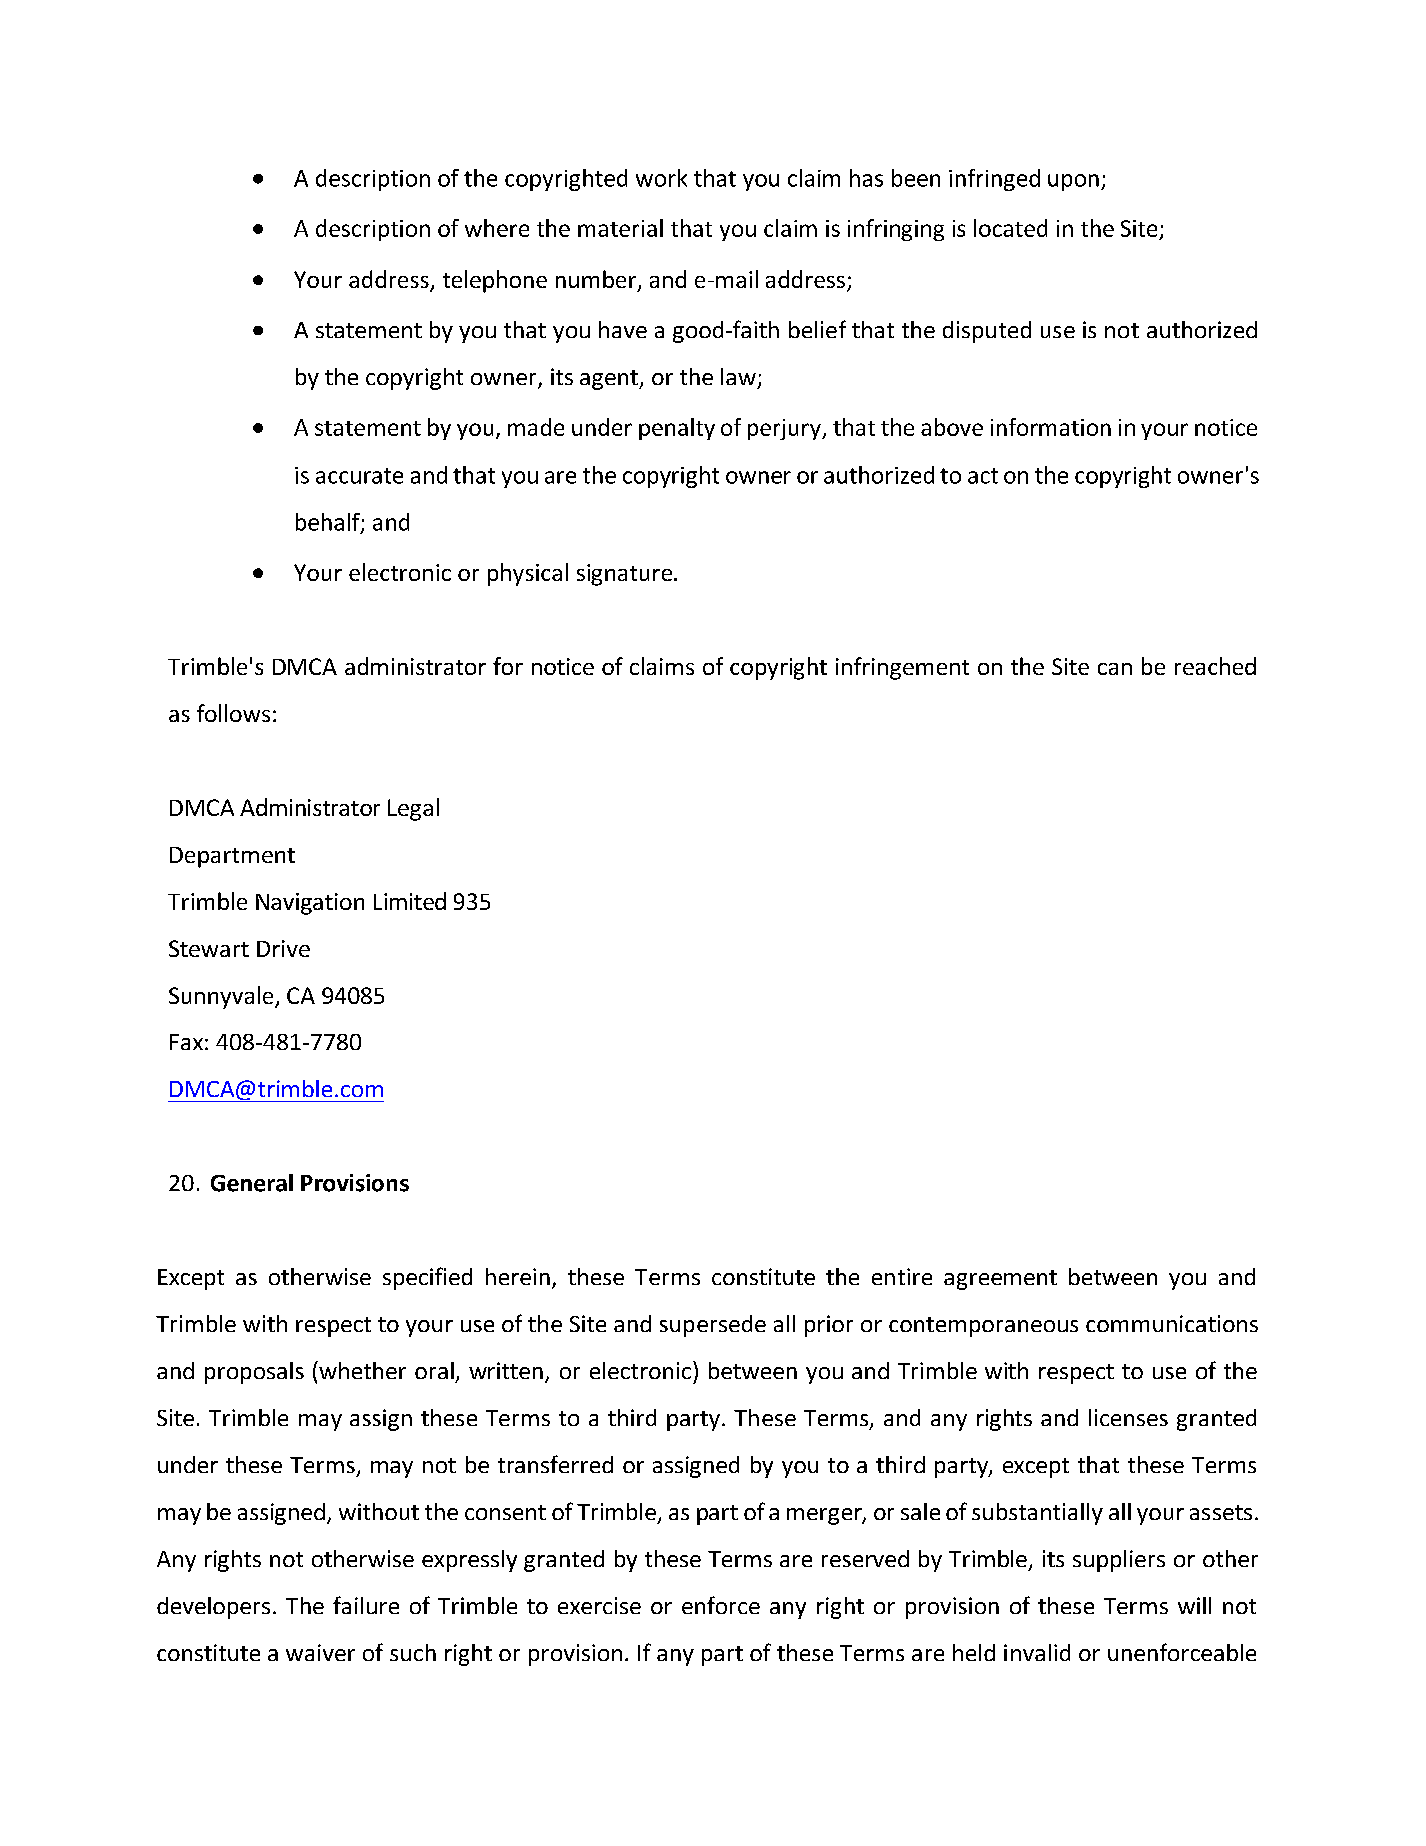 This page has height=1846, width=1426. I want to click on follows, so click(233, 713).
